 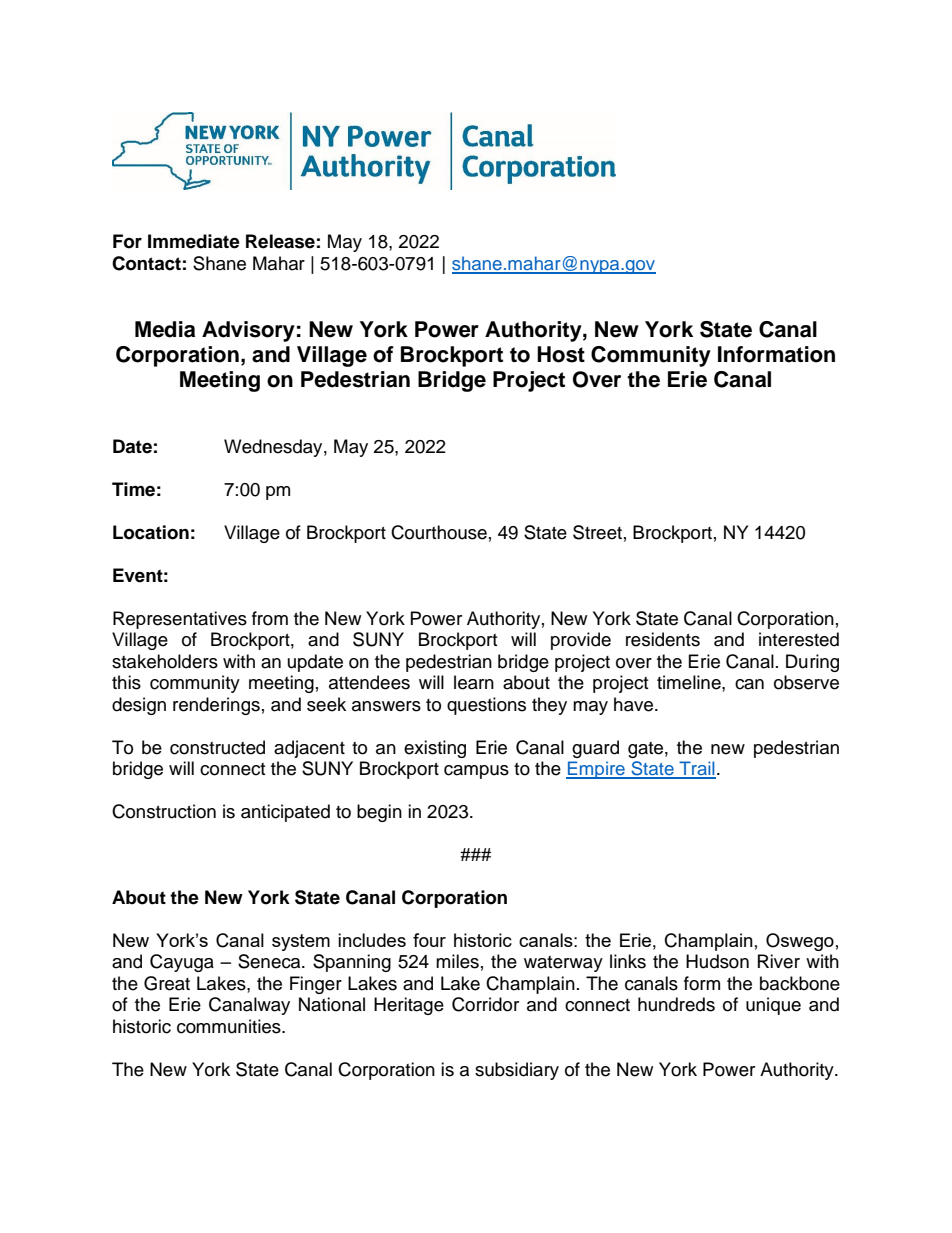 I want to click on Street, so click(x=597, y=532).
